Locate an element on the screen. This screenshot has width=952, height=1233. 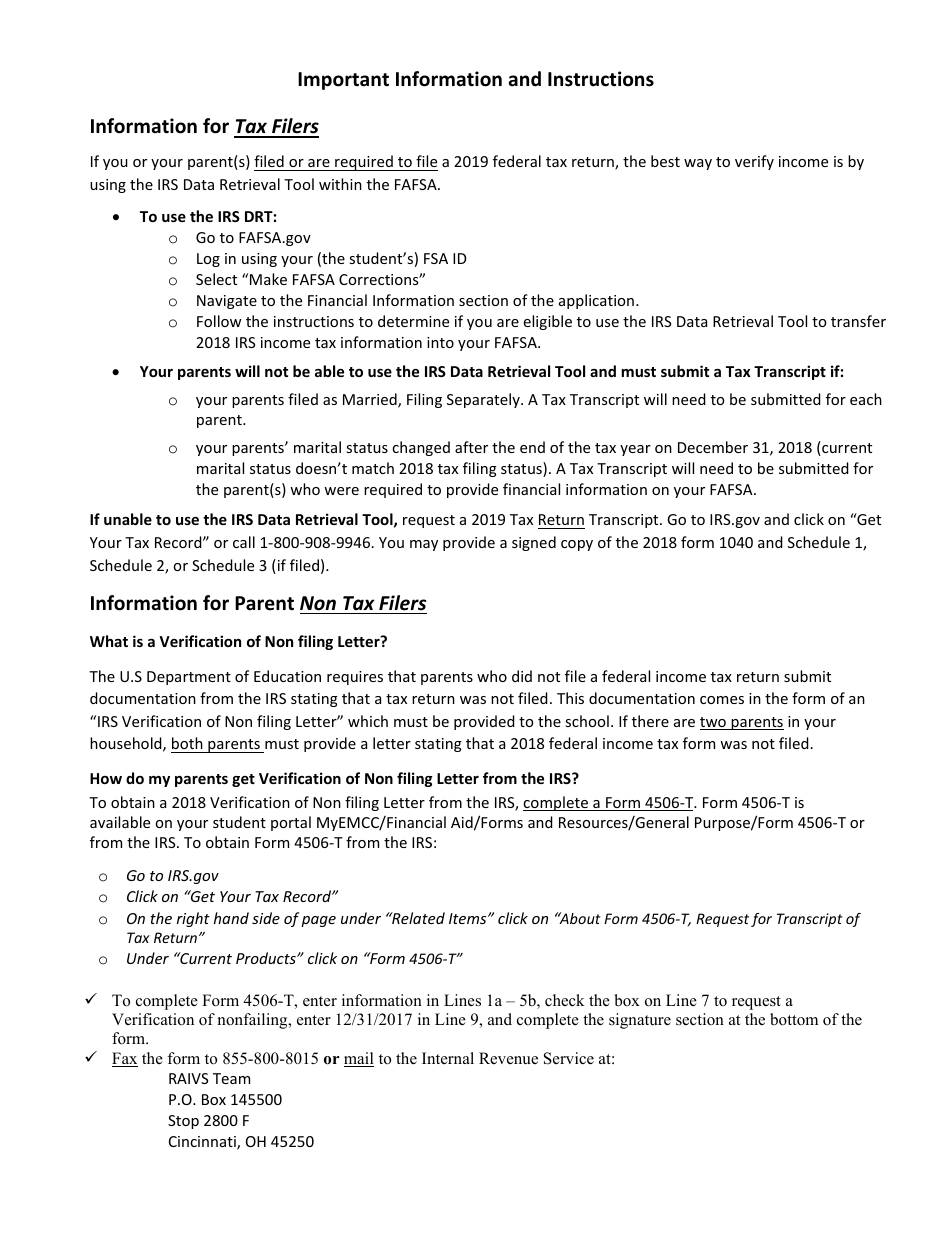
Items is located at coordinates (469, 918).
